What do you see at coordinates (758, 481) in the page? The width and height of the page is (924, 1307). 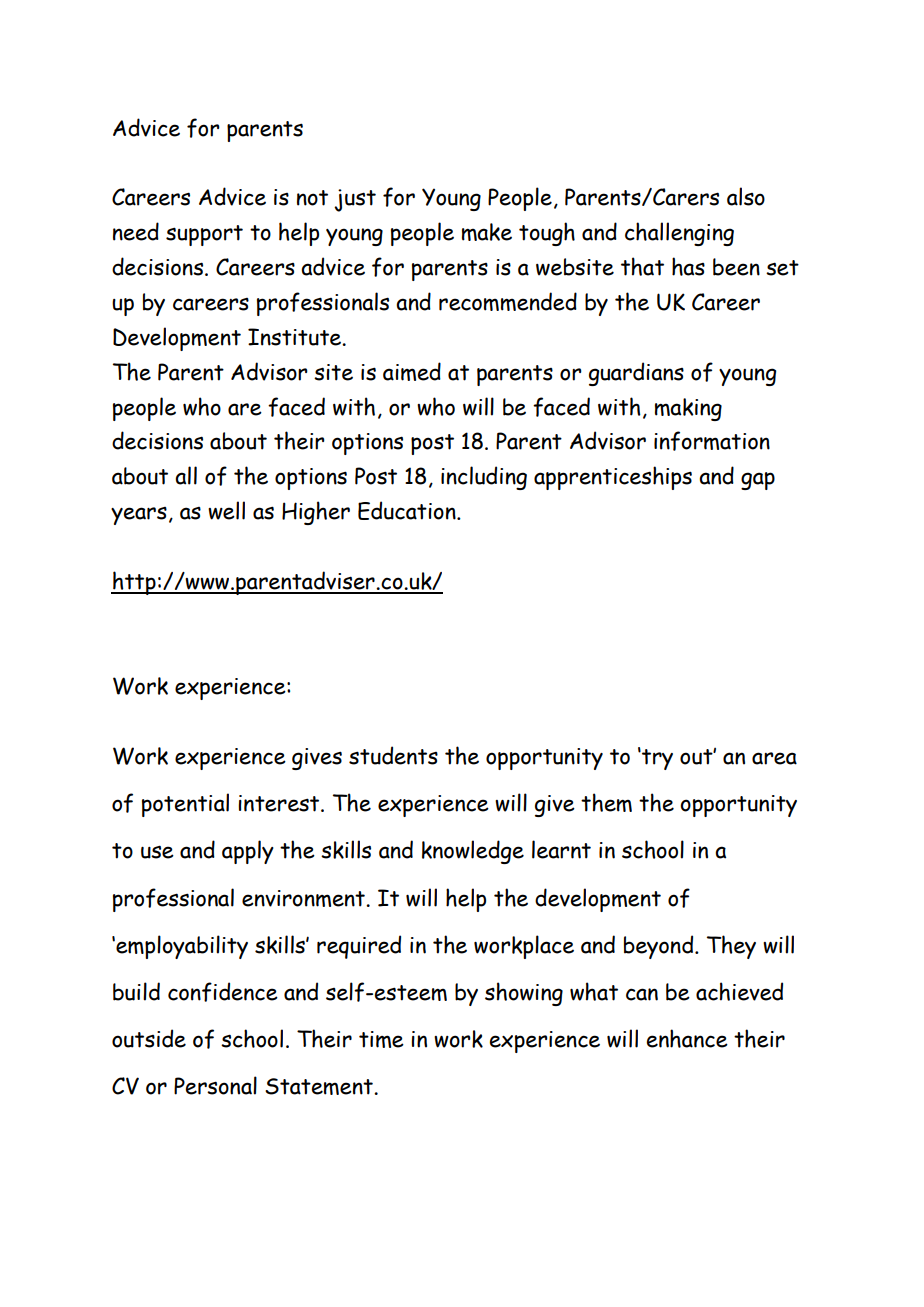 I see `gap` at bounding box center [758, 481].
